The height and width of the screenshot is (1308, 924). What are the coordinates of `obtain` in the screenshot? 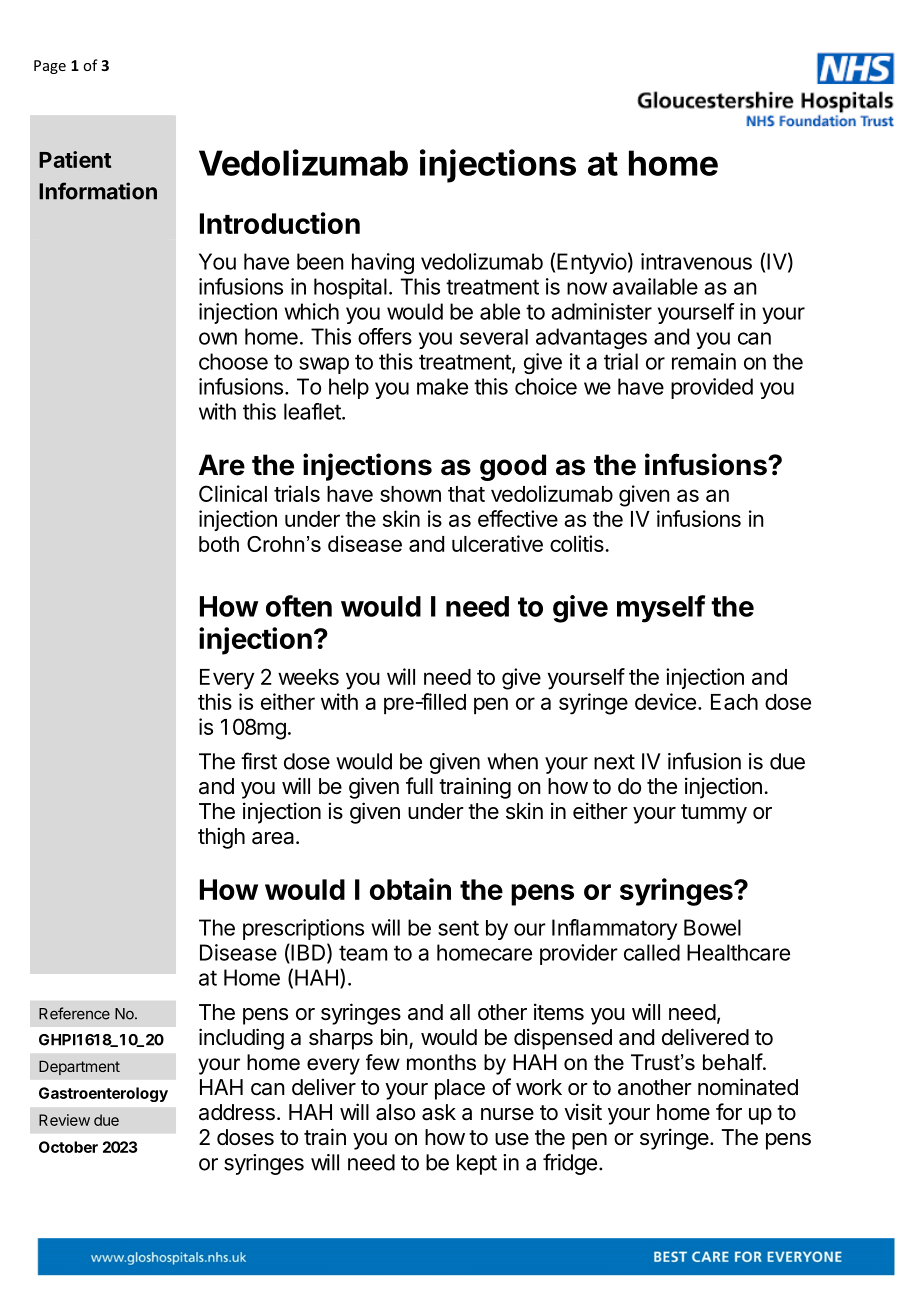 It's located at (410, 889).
